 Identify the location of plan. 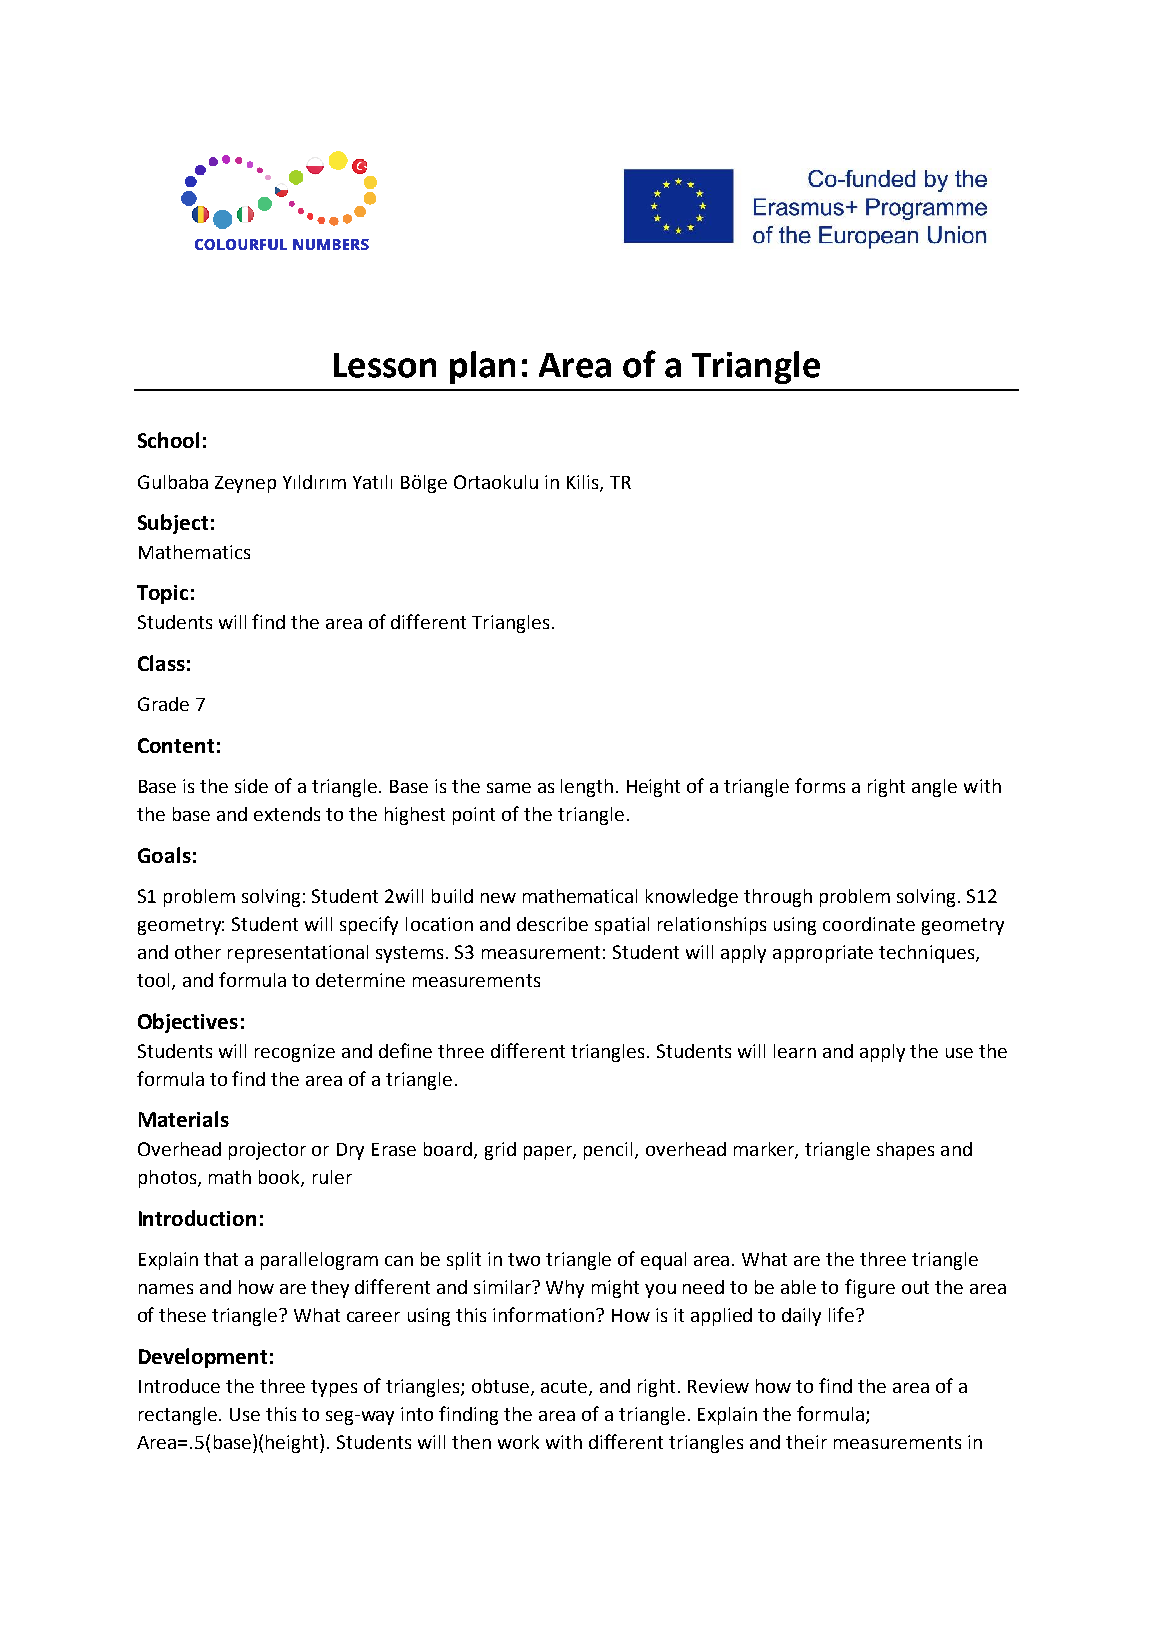
(482, 367).
